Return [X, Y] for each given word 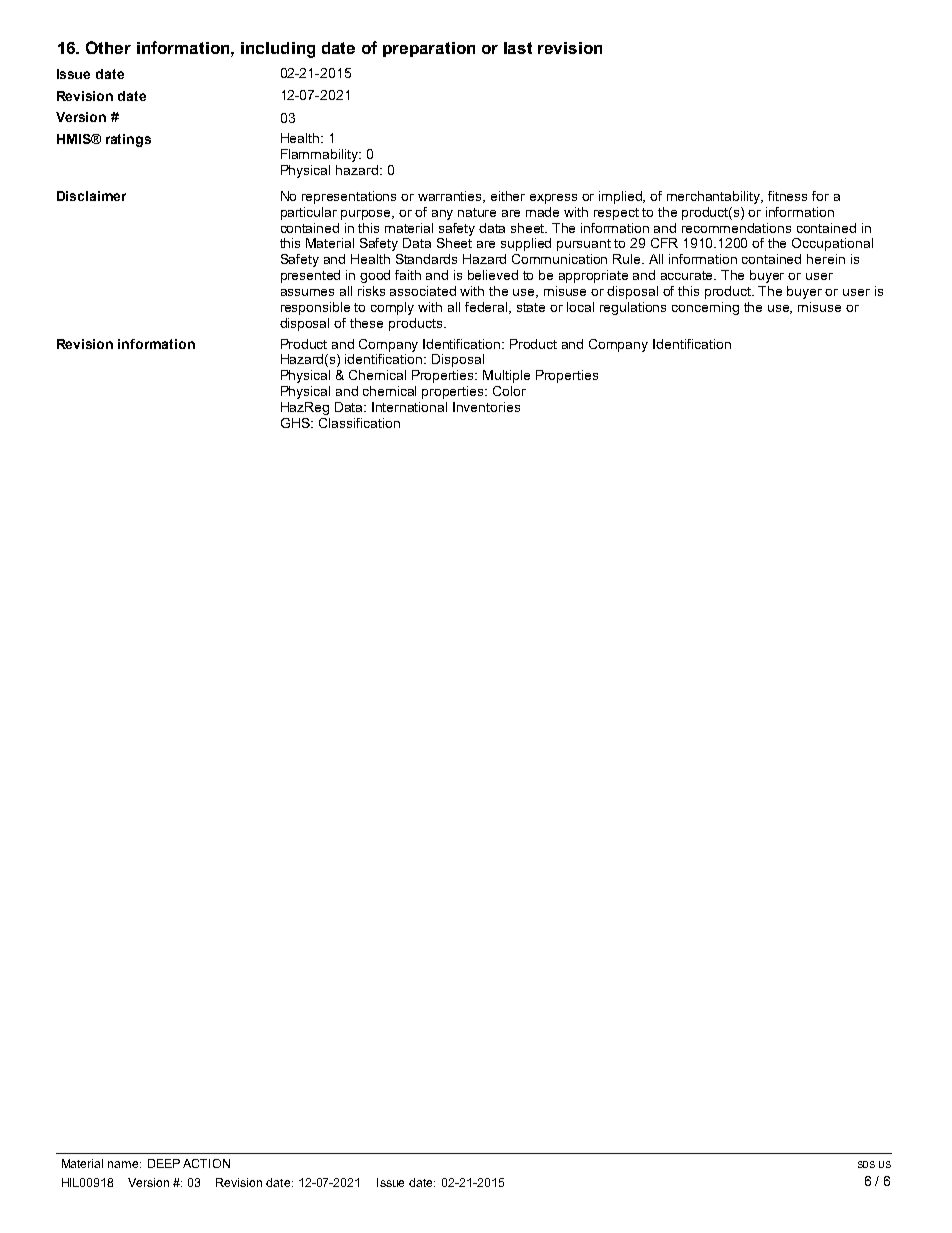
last [518, 48]
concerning [705, 308]
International [409, 407]
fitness [787, 196]
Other [108, 47]
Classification [359, 423]
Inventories [486, 407]
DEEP [164, 1163]
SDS [866, 1164]
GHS [296, 423]
